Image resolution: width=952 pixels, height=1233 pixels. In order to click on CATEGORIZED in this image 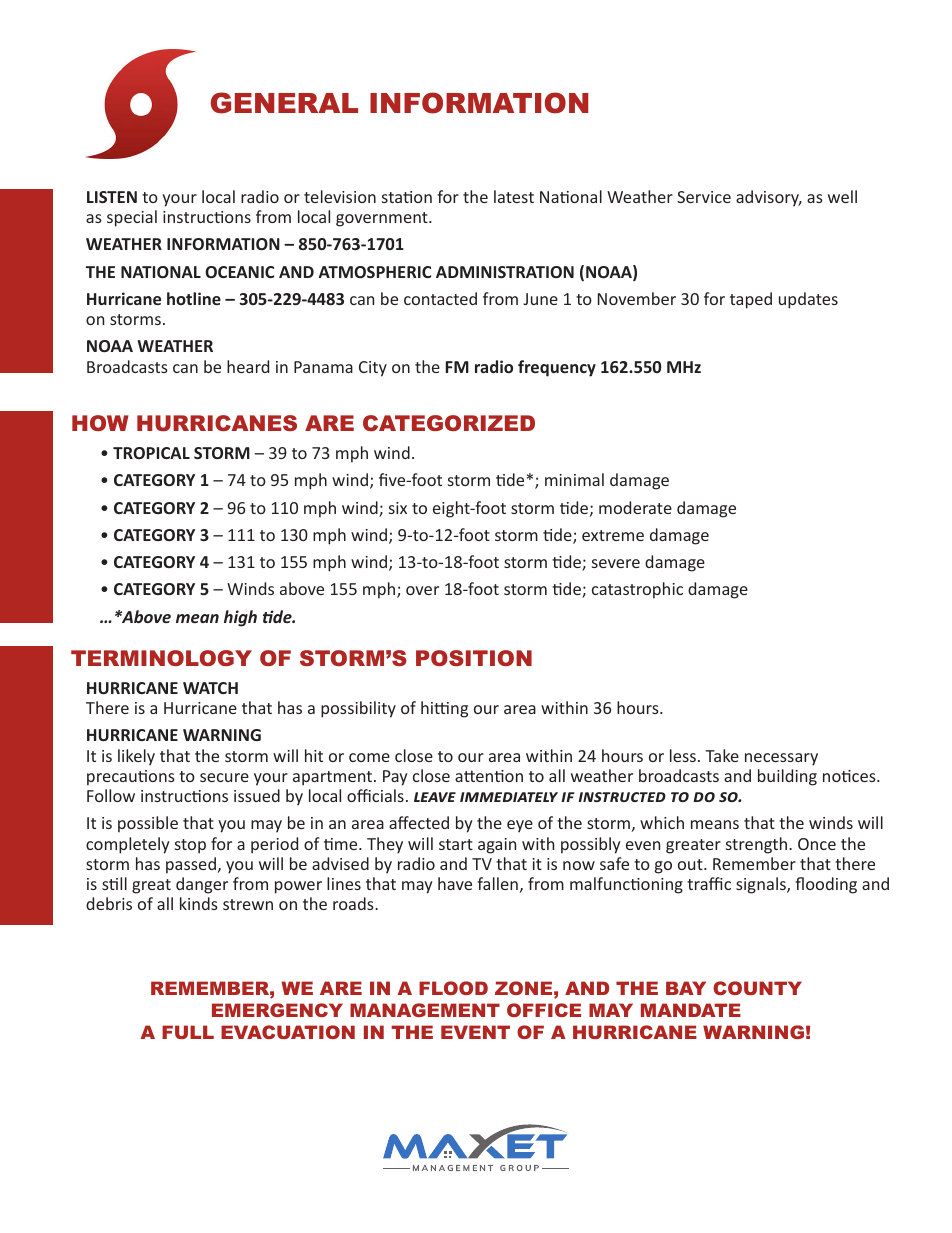, I will do `click(449, 423)`.
